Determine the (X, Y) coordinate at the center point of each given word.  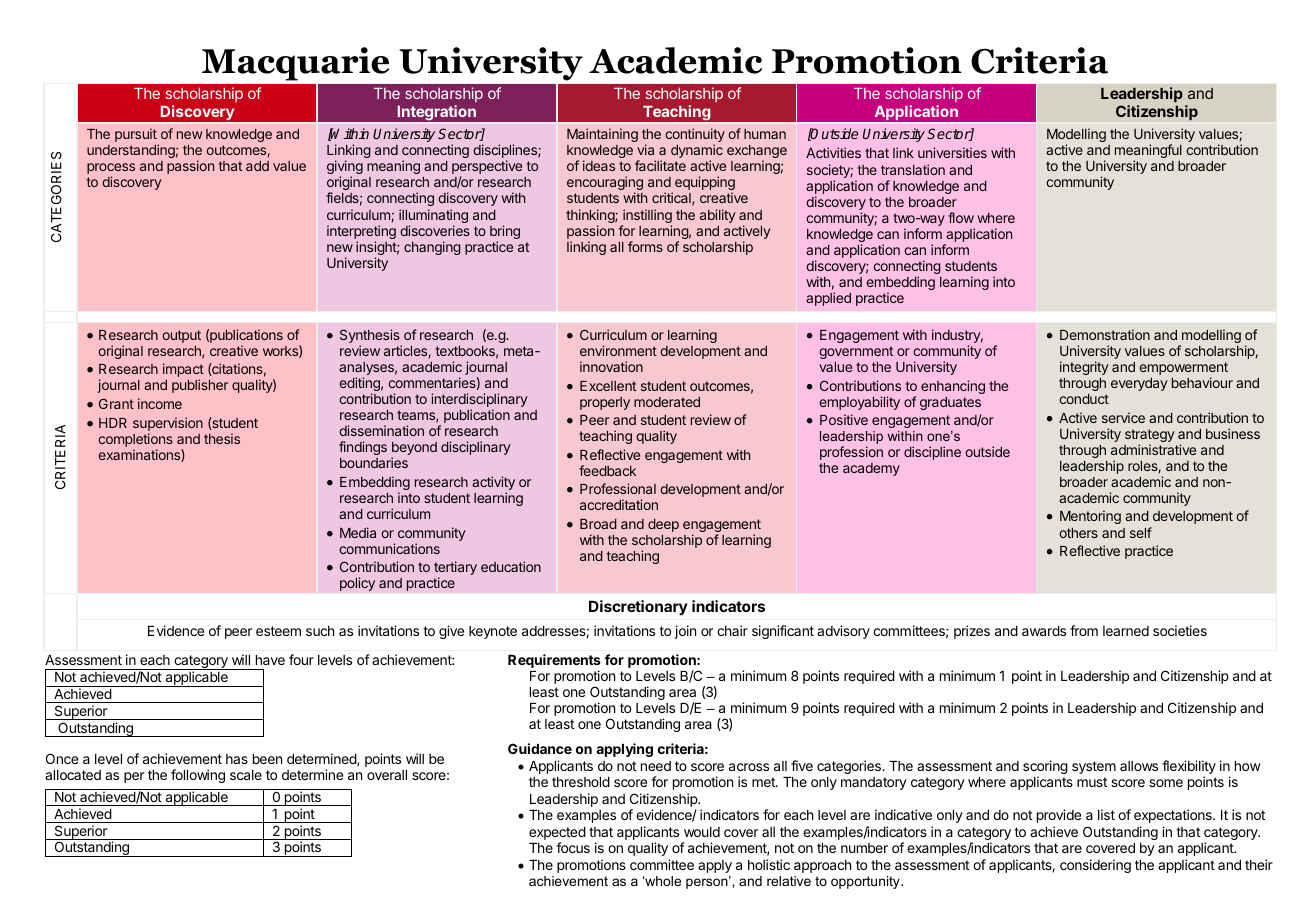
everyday (1139, 384)
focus (573, 847)
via (645, 149)
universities (952, 152)
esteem (278, 631)
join (685, 632)
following (198, 776)
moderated (667, 402)
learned (1126, 631)
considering (1095, 866)
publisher (200, 386)
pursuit (137, 136)
